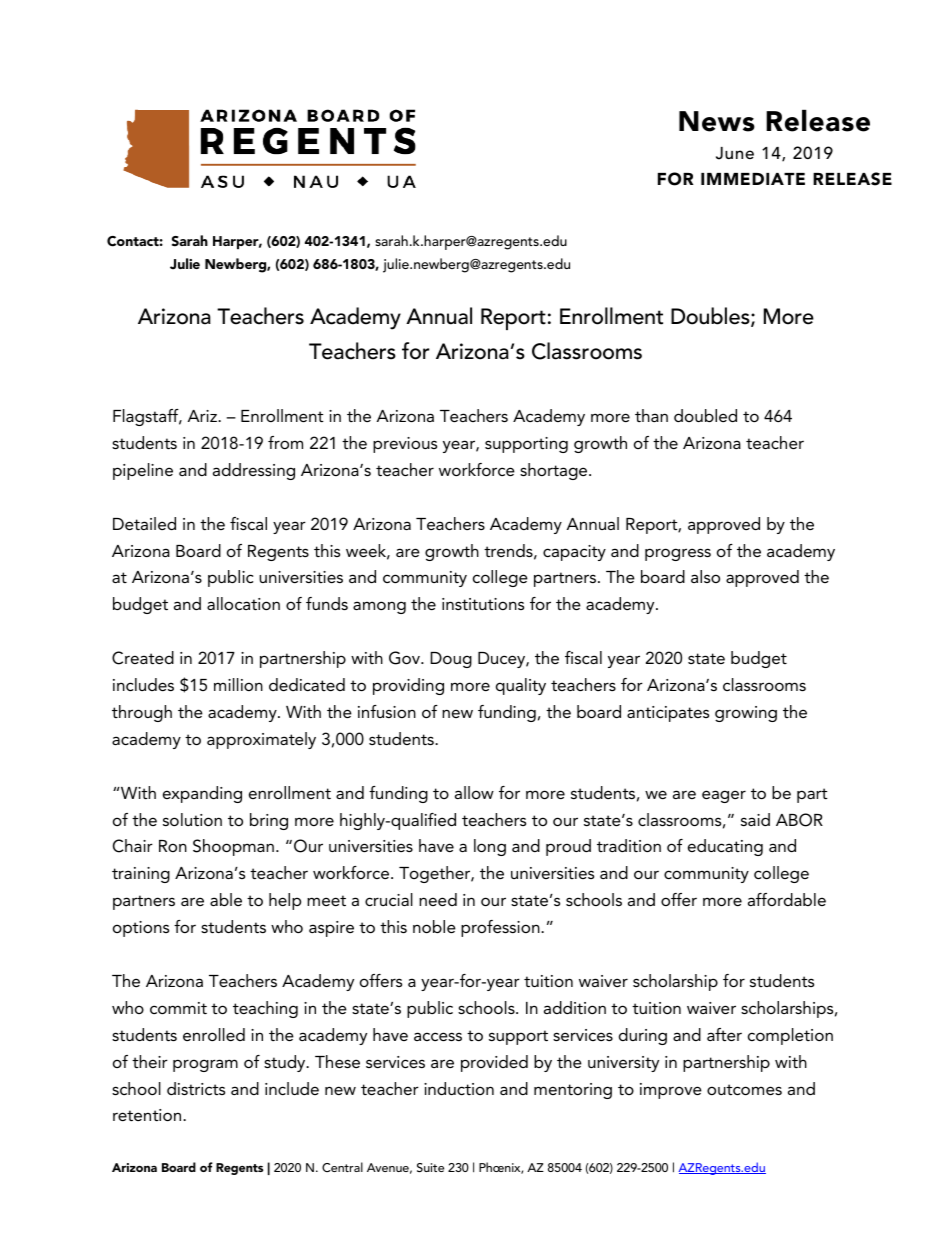 Image resolution: width=952 pixels, height=1233 pixels. I want to click on News, so click(717, 121).
